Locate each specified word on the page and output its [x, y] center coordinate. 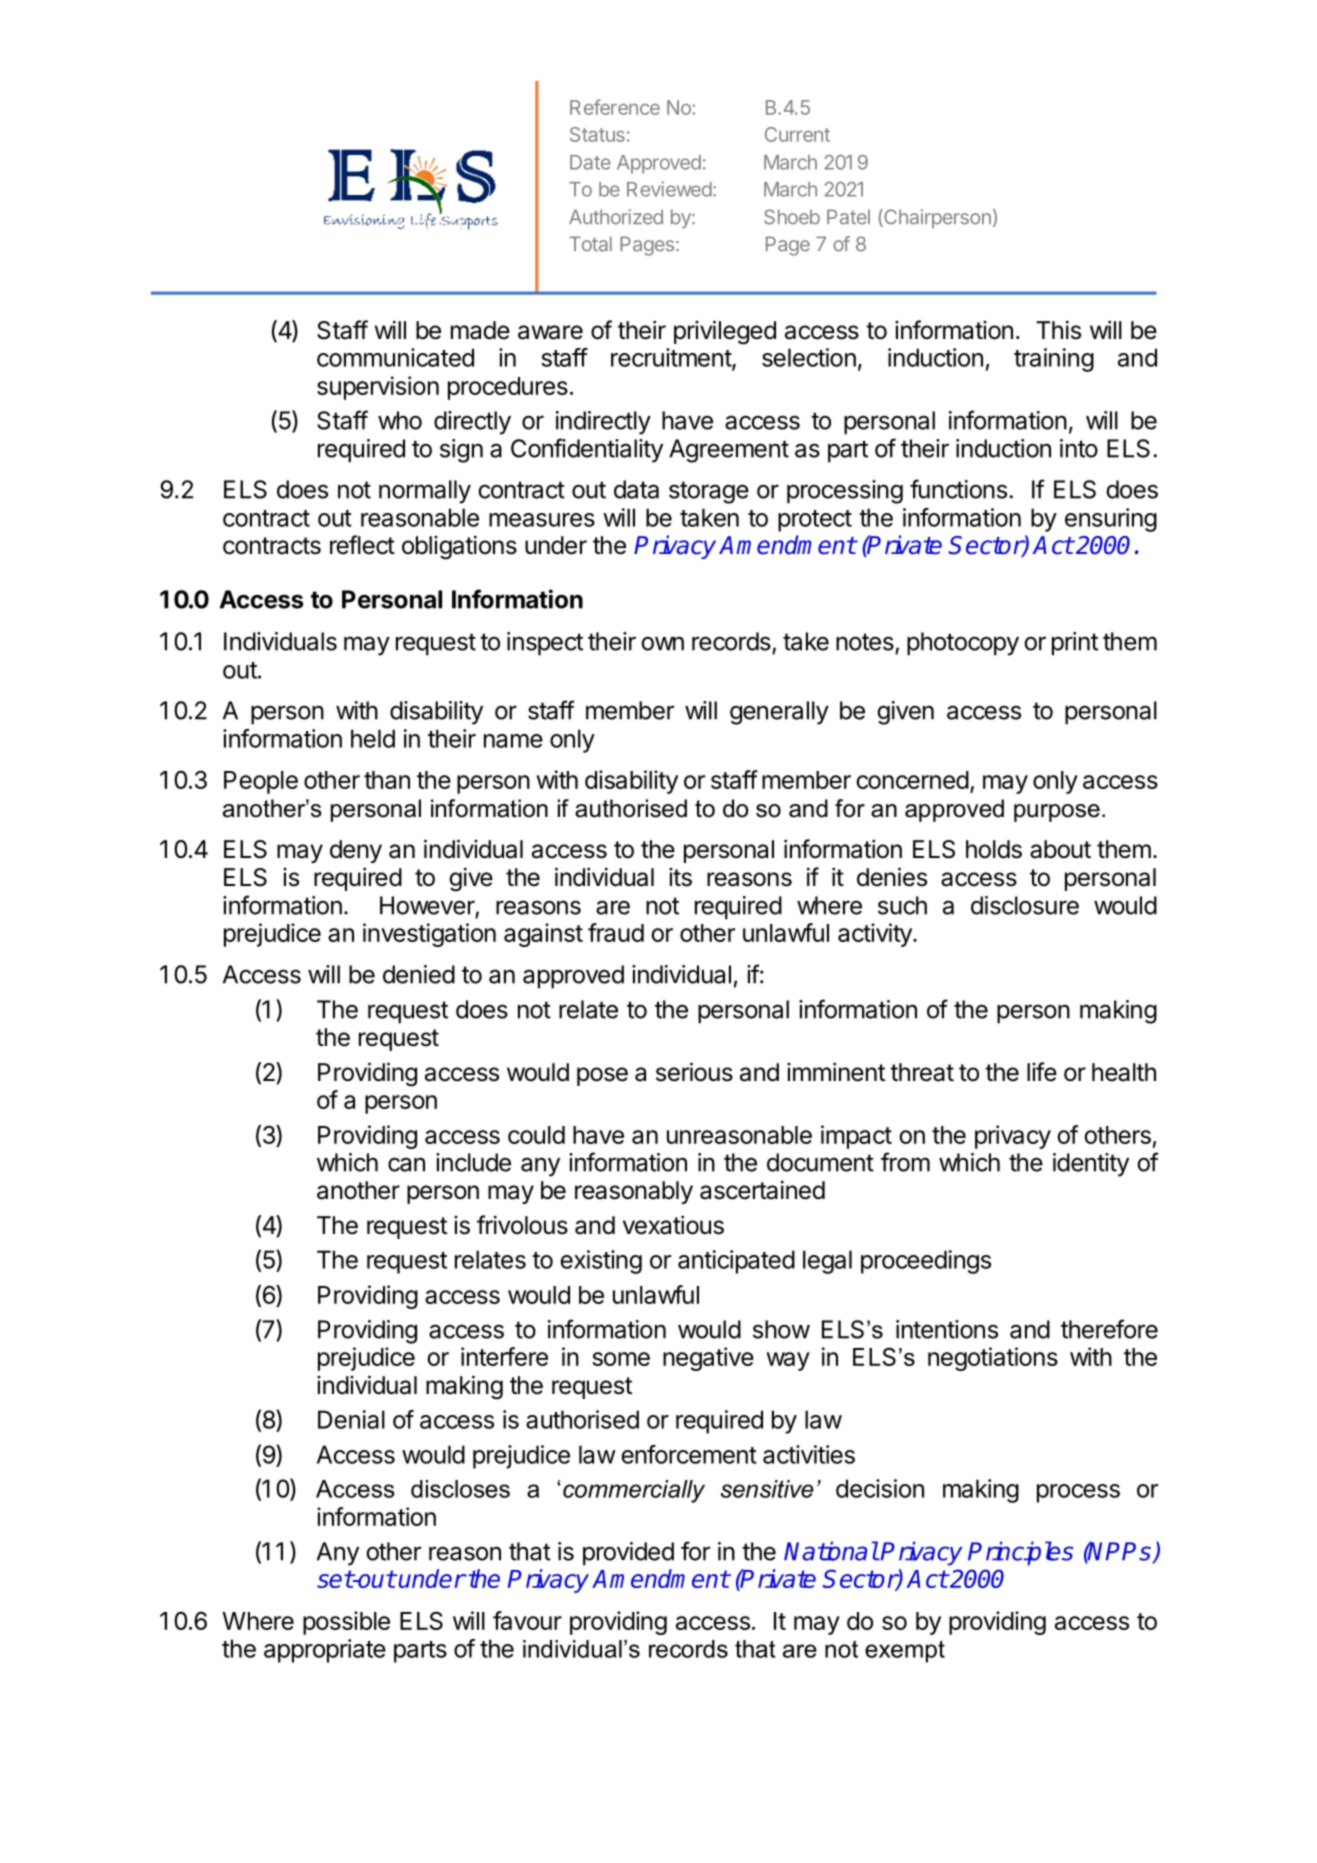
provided [628, 1554]
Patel [848, 217]
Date [590, 162]
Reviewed [669, 189]
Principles [1020, 1553]
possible [346, 1623]
